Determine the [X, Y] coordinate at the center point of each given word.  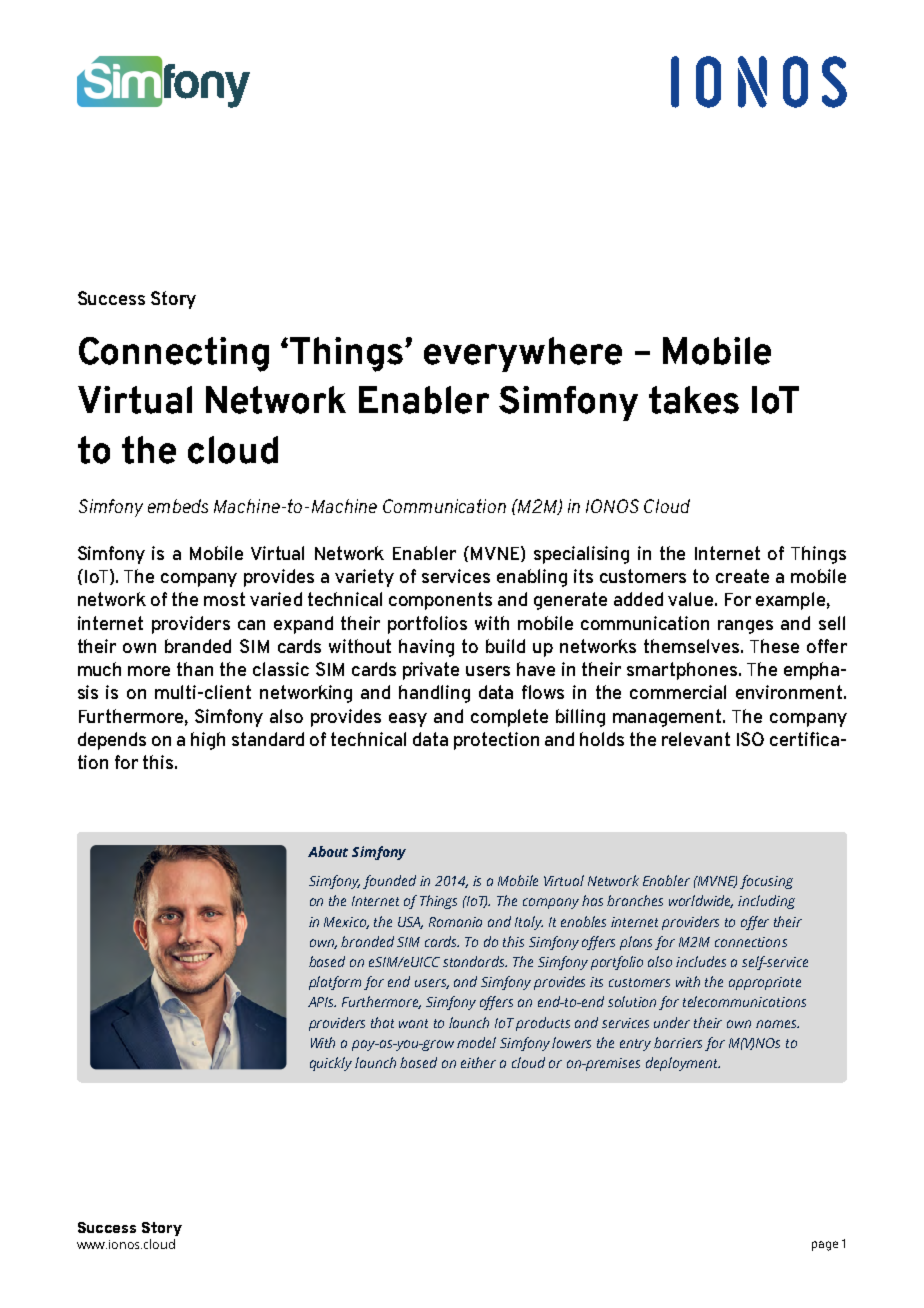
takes [694, 400]
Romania [455, 922]
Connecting [174, 354]
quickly [331, 1064]
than [195, 669]
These [774, 646]
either [478, 1062]
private [431, 671]
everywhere [523, 354]
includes [701, 961]
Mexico [346, 923]
